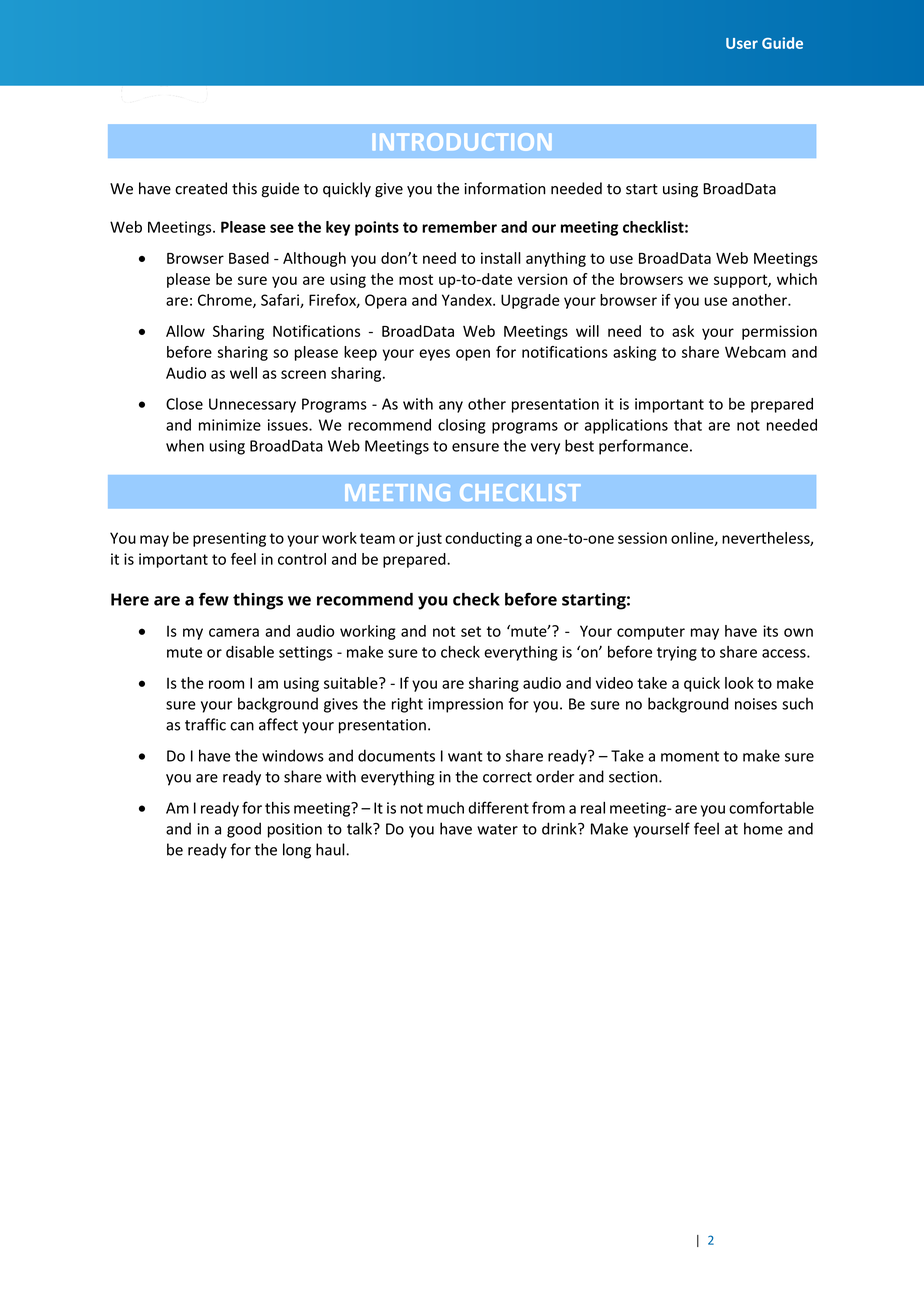 The height and width of the screenshot is (1309, 924). I want to click on created, so click(201, 188).
